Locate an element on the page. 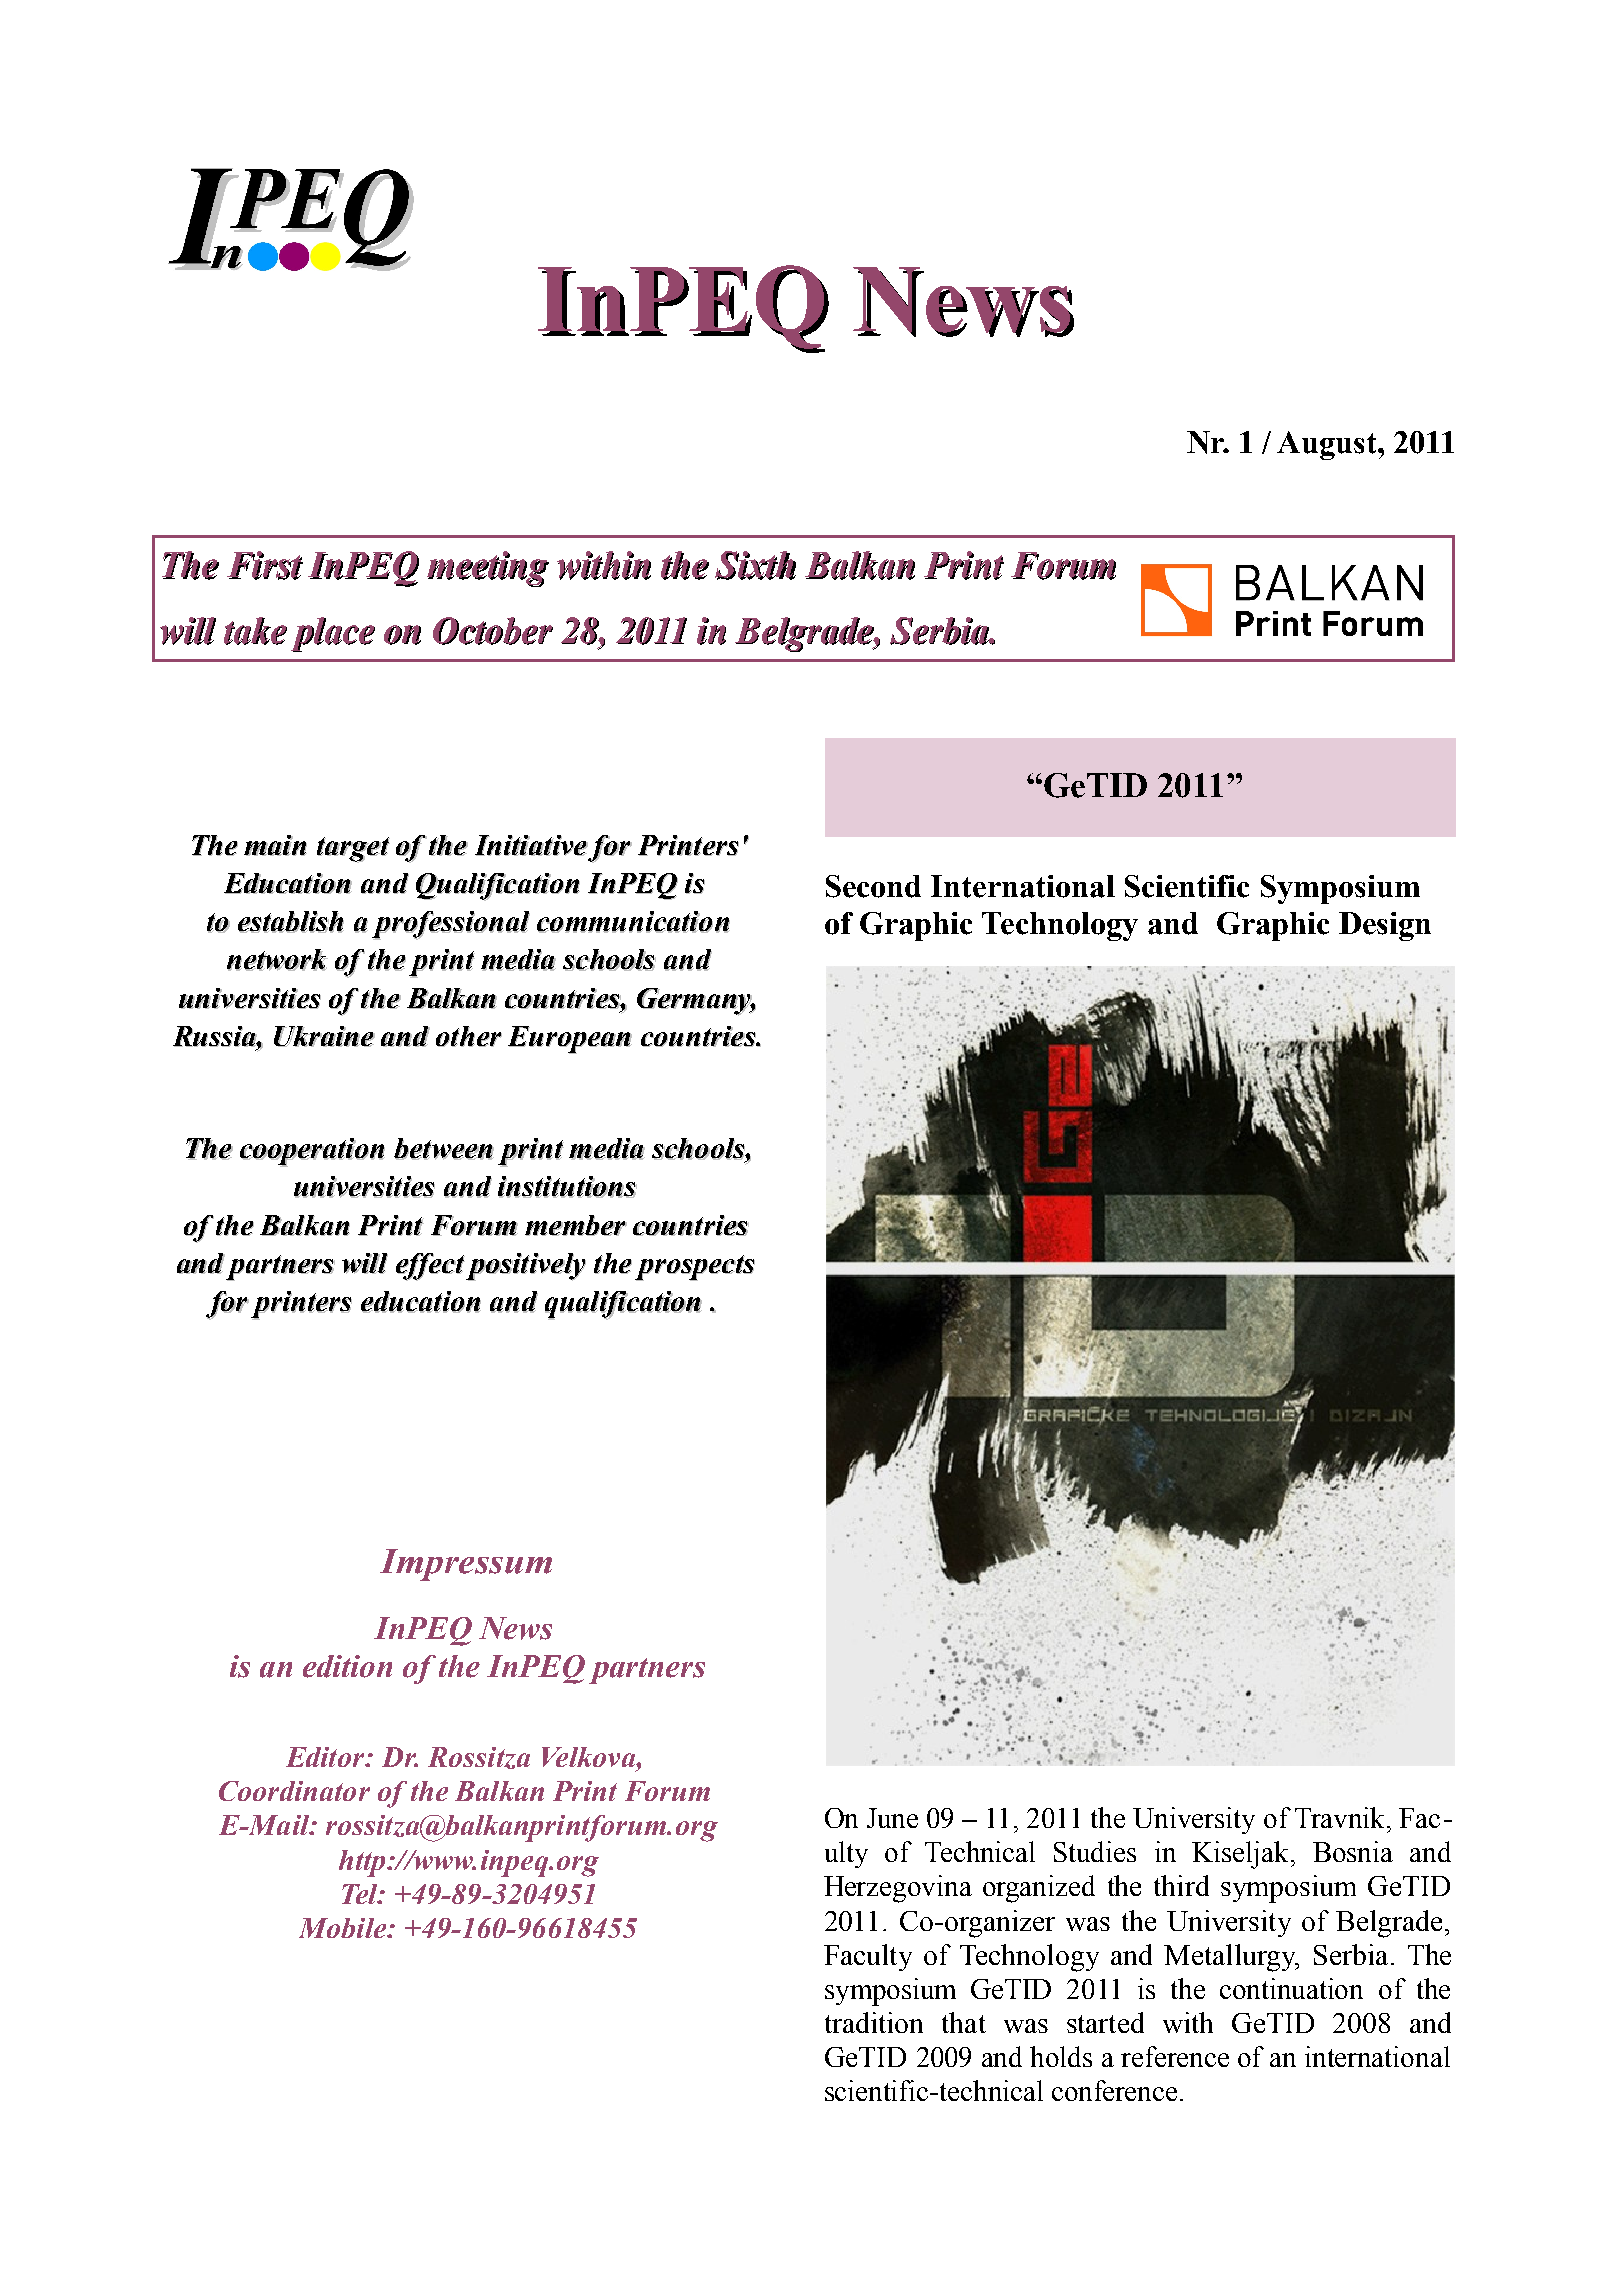 This image has width=1608, height=2275. June is located at coordinates (892, 1818).
